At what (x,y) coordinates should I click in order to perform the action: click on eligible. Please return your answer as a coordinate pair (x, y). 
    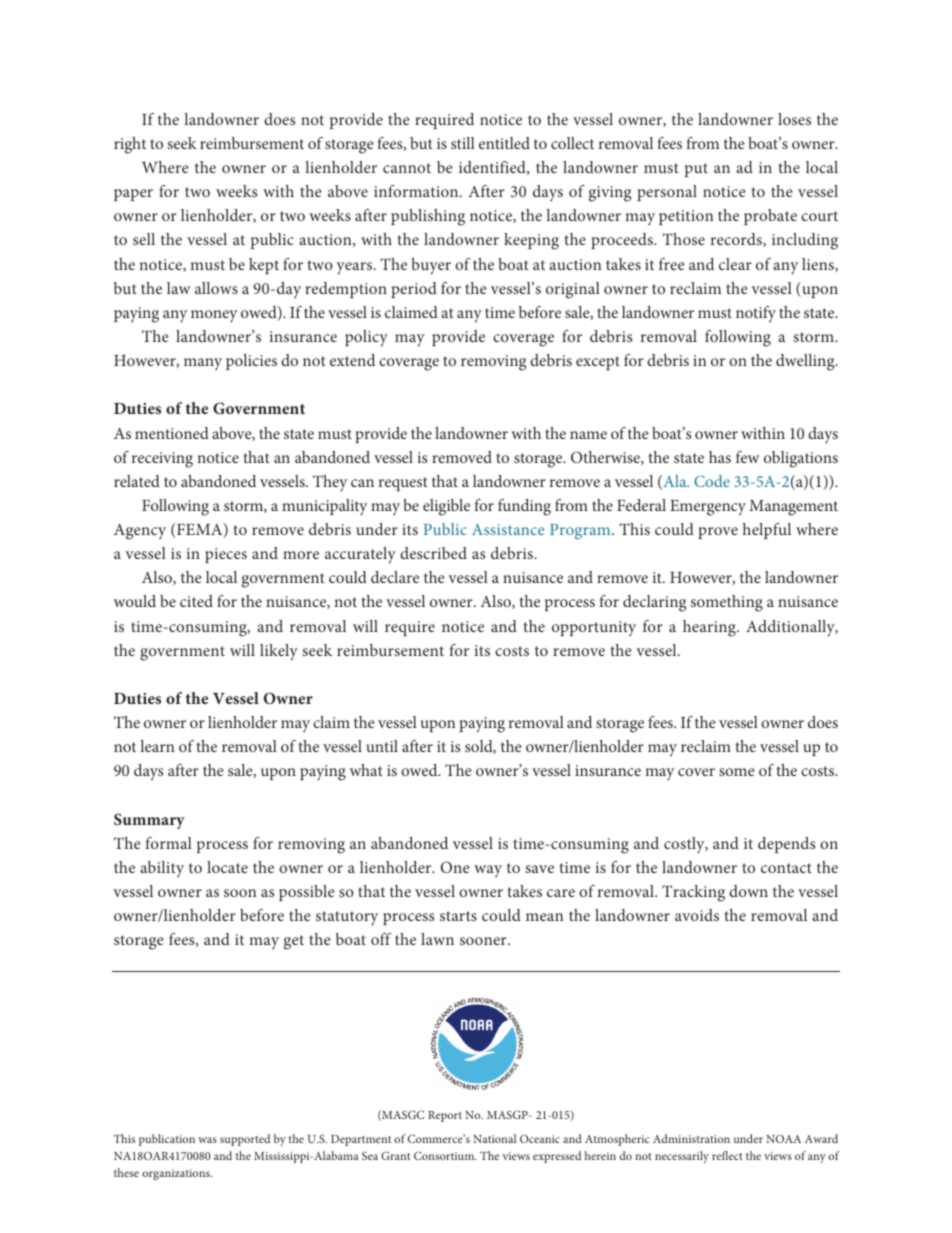
    Looking at the image, I should click on (446, 507).
